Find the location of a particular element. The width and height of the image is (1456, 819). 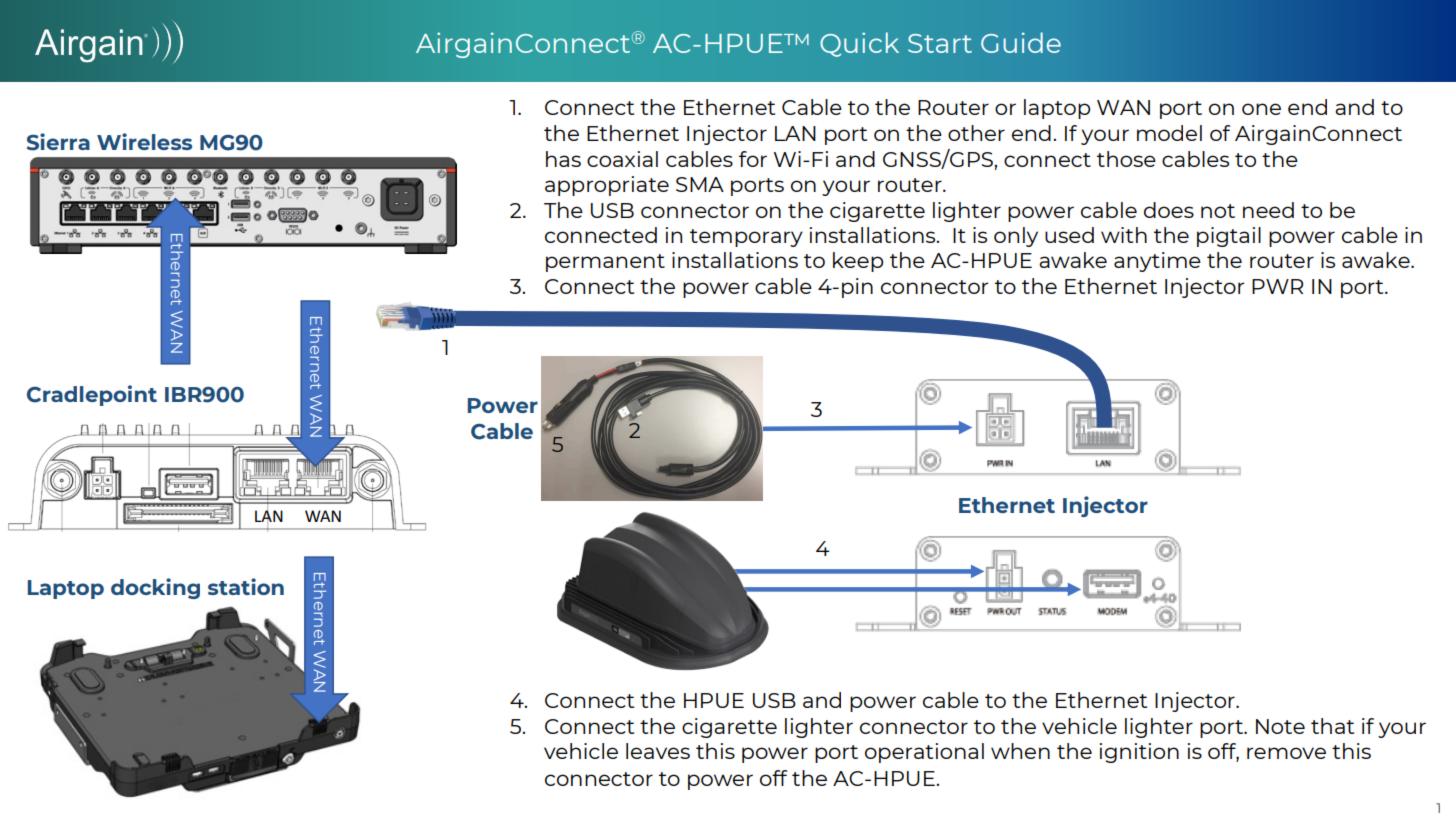

when is located at coordinates (1020, 751).
